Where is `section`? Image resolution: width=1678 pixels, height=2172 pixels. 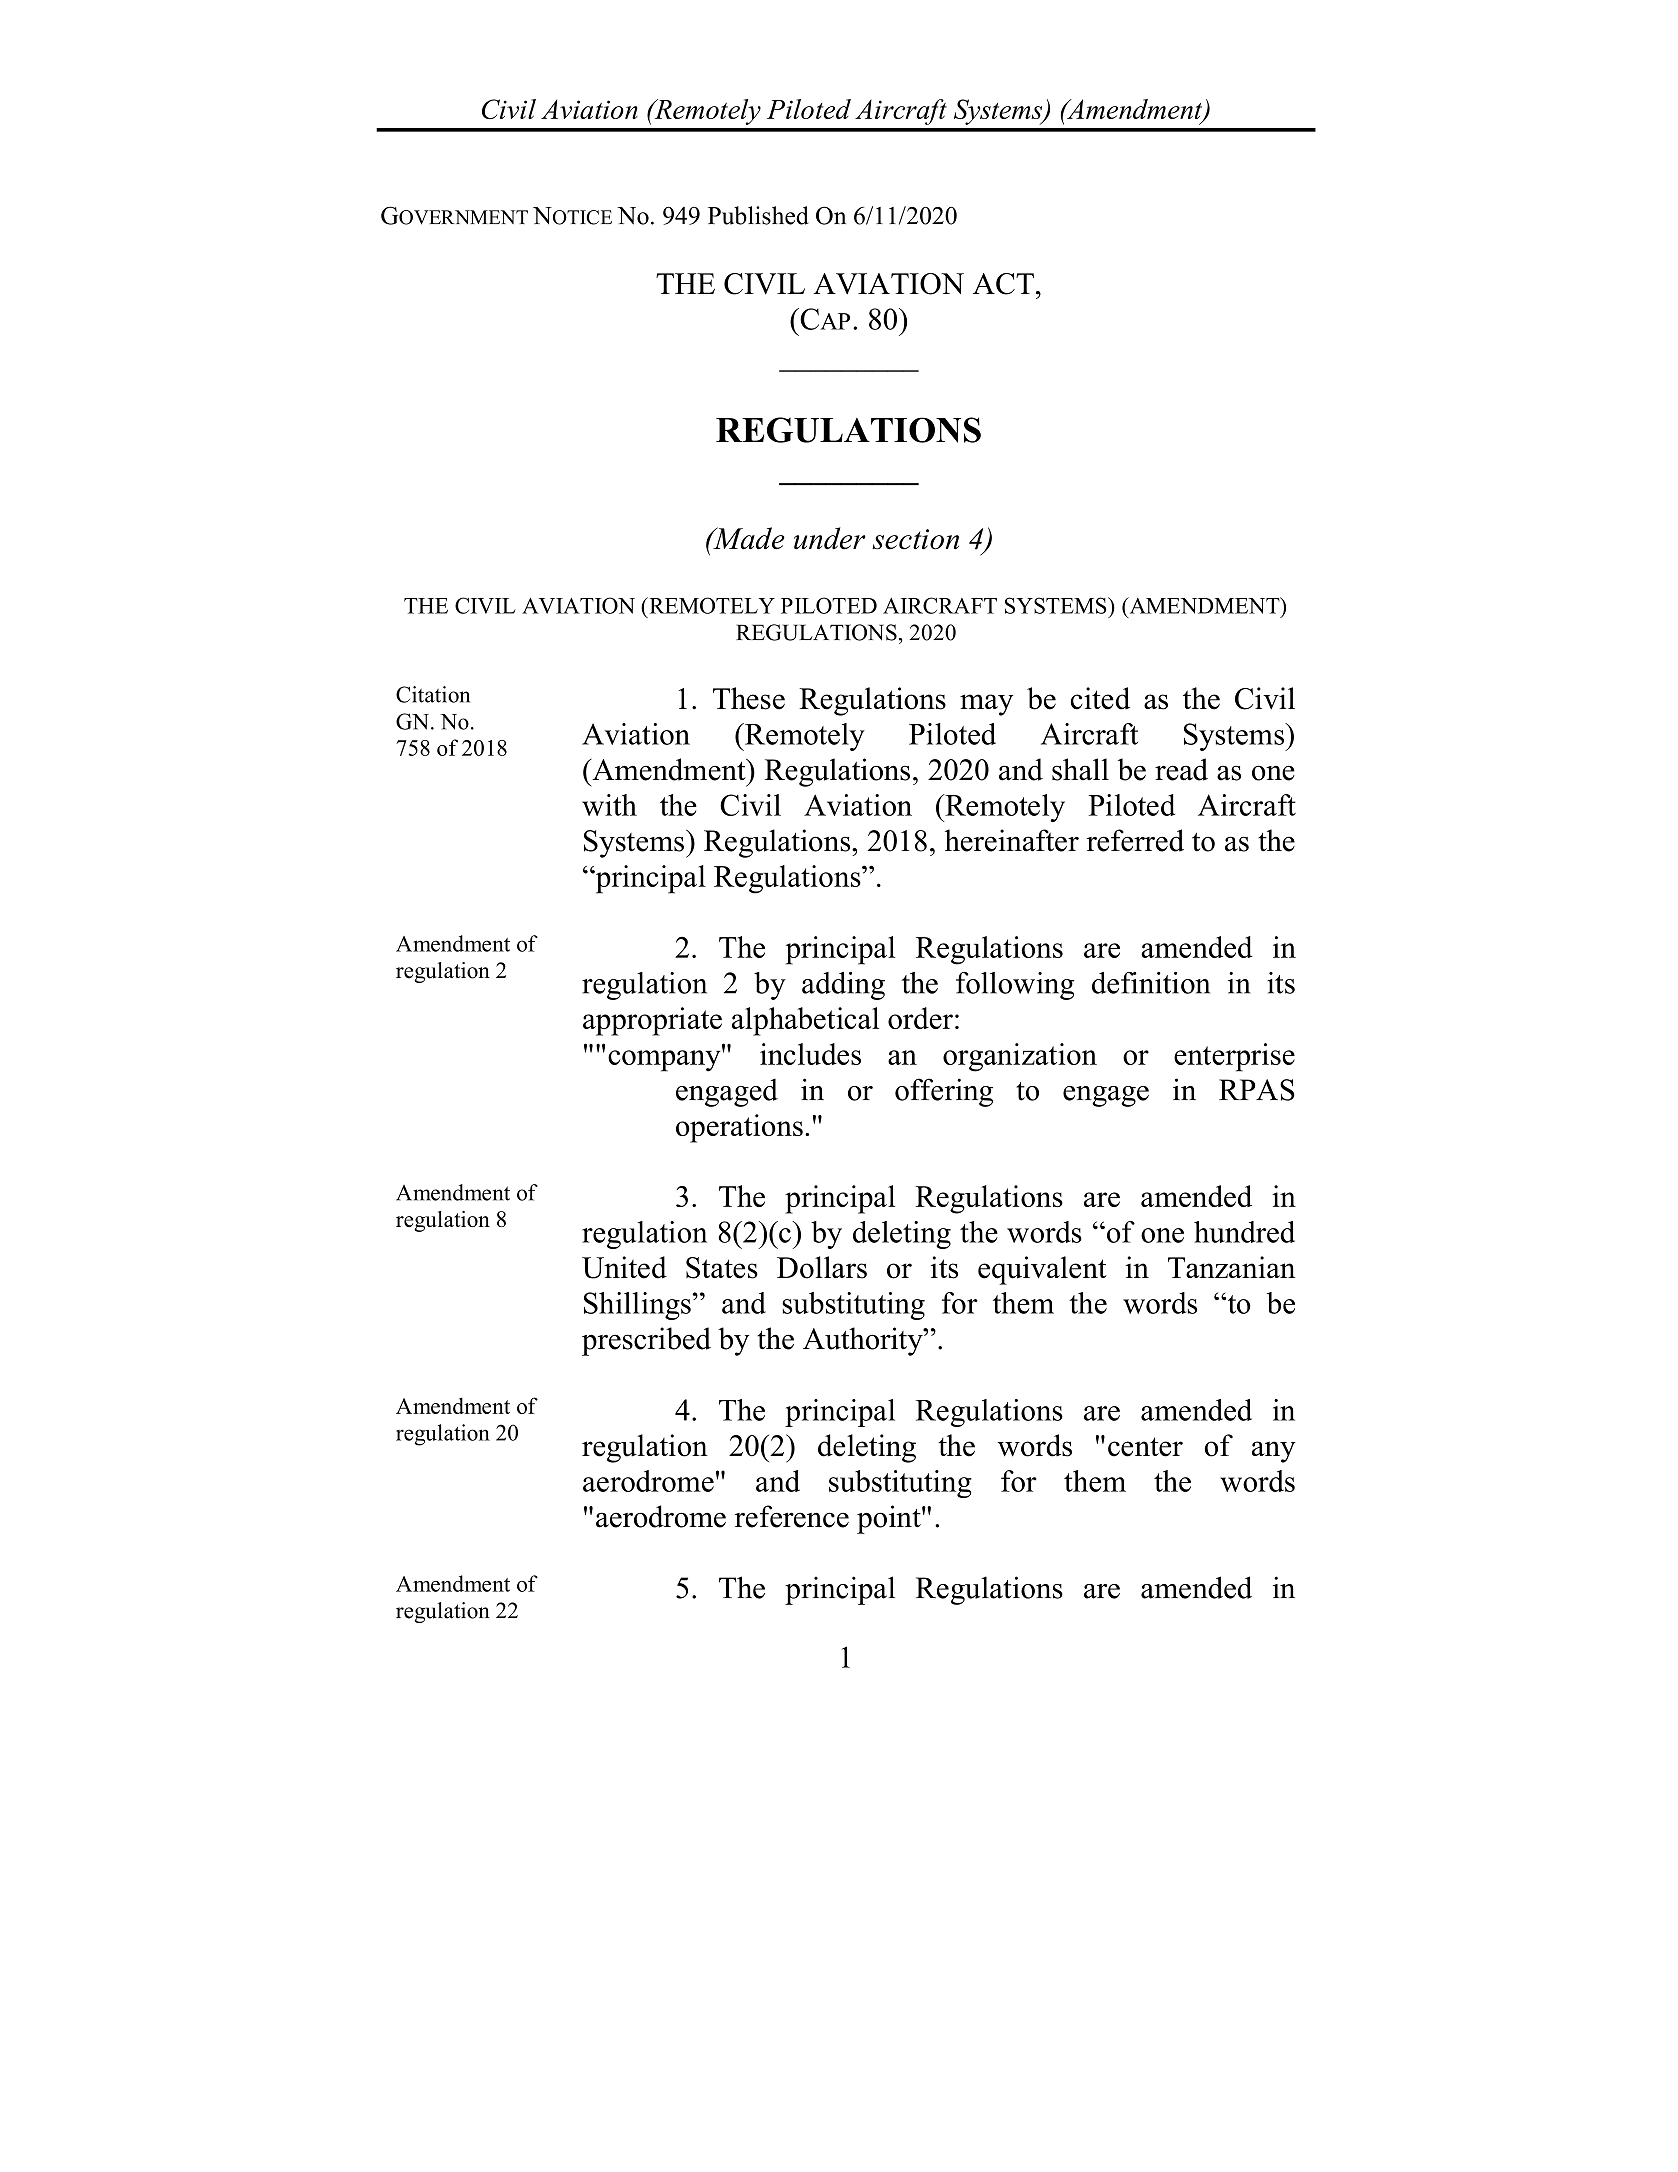
section is located at coordinates (915, 539).
